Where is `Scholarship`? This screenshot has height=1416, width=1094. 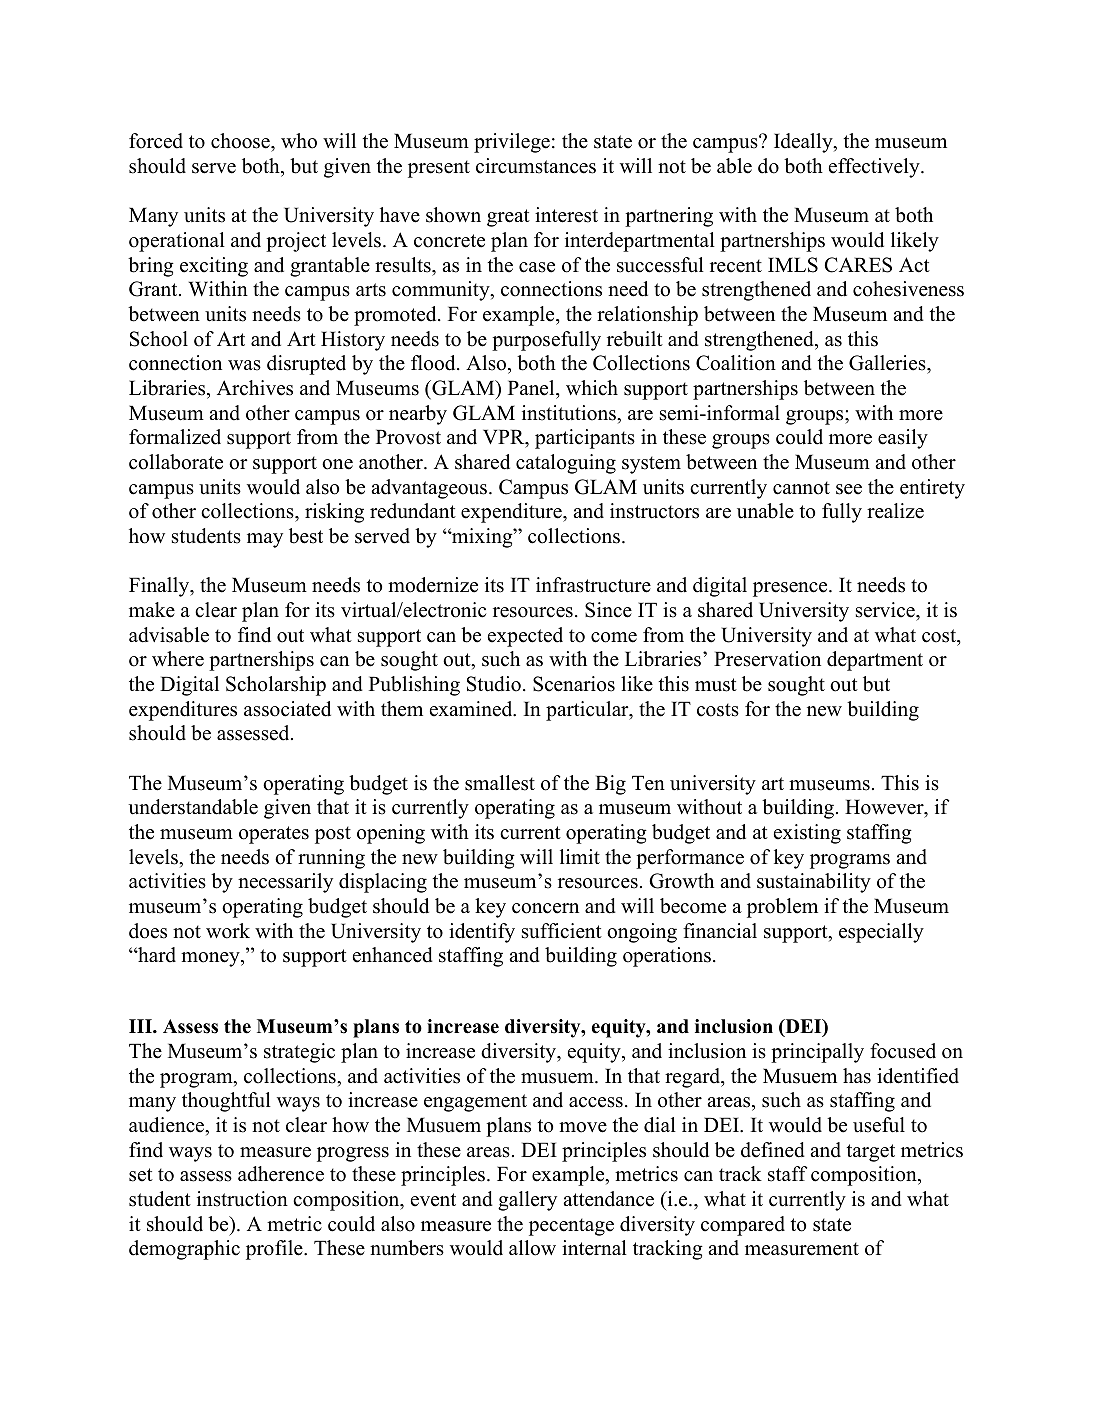
Scholarship is located at coordinates (276, 686).
